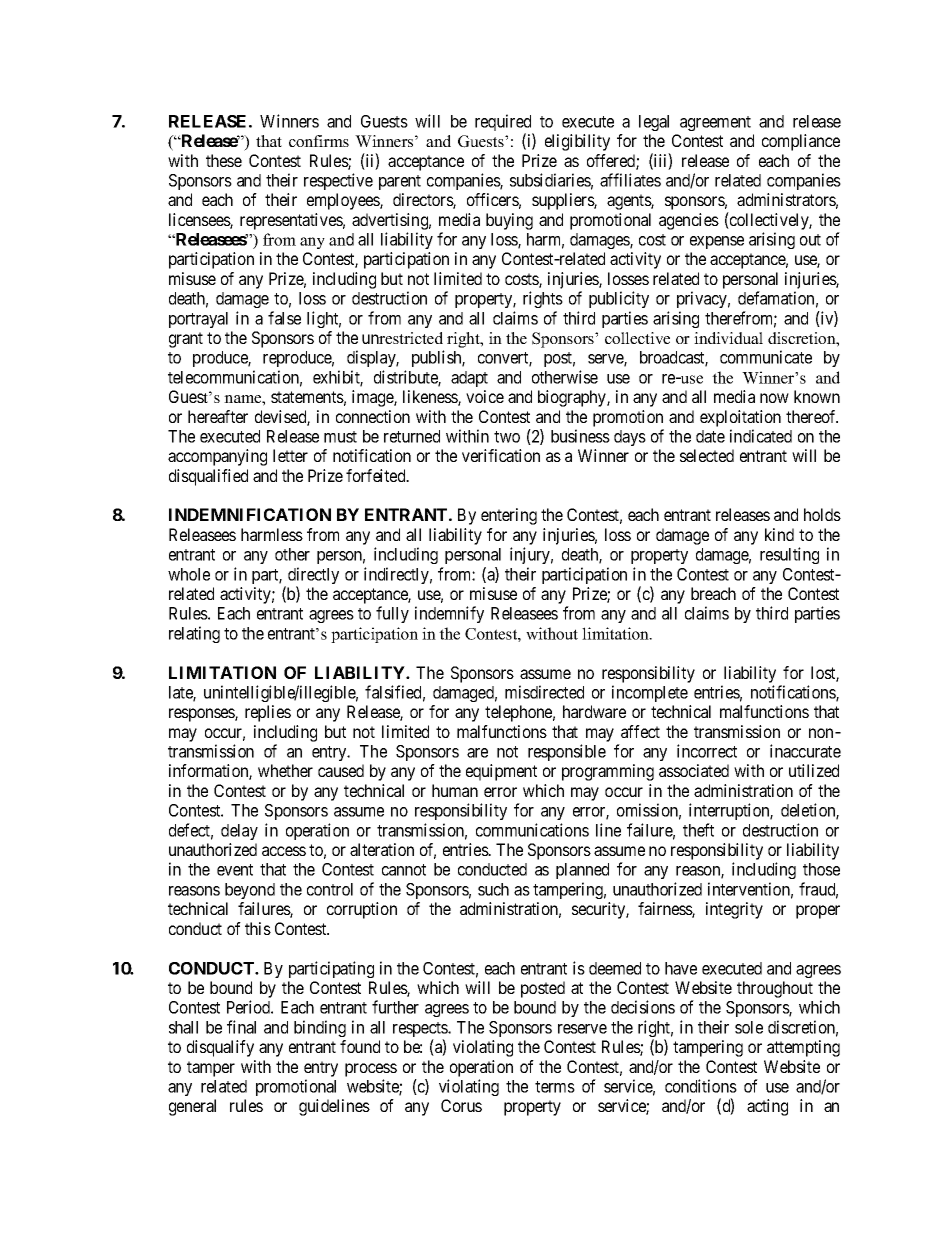 The height and width of the screenshot is (1233, 952). Describe the element at coordinates (449, 614) in the screenshot. I see `indemnify` at that location.
